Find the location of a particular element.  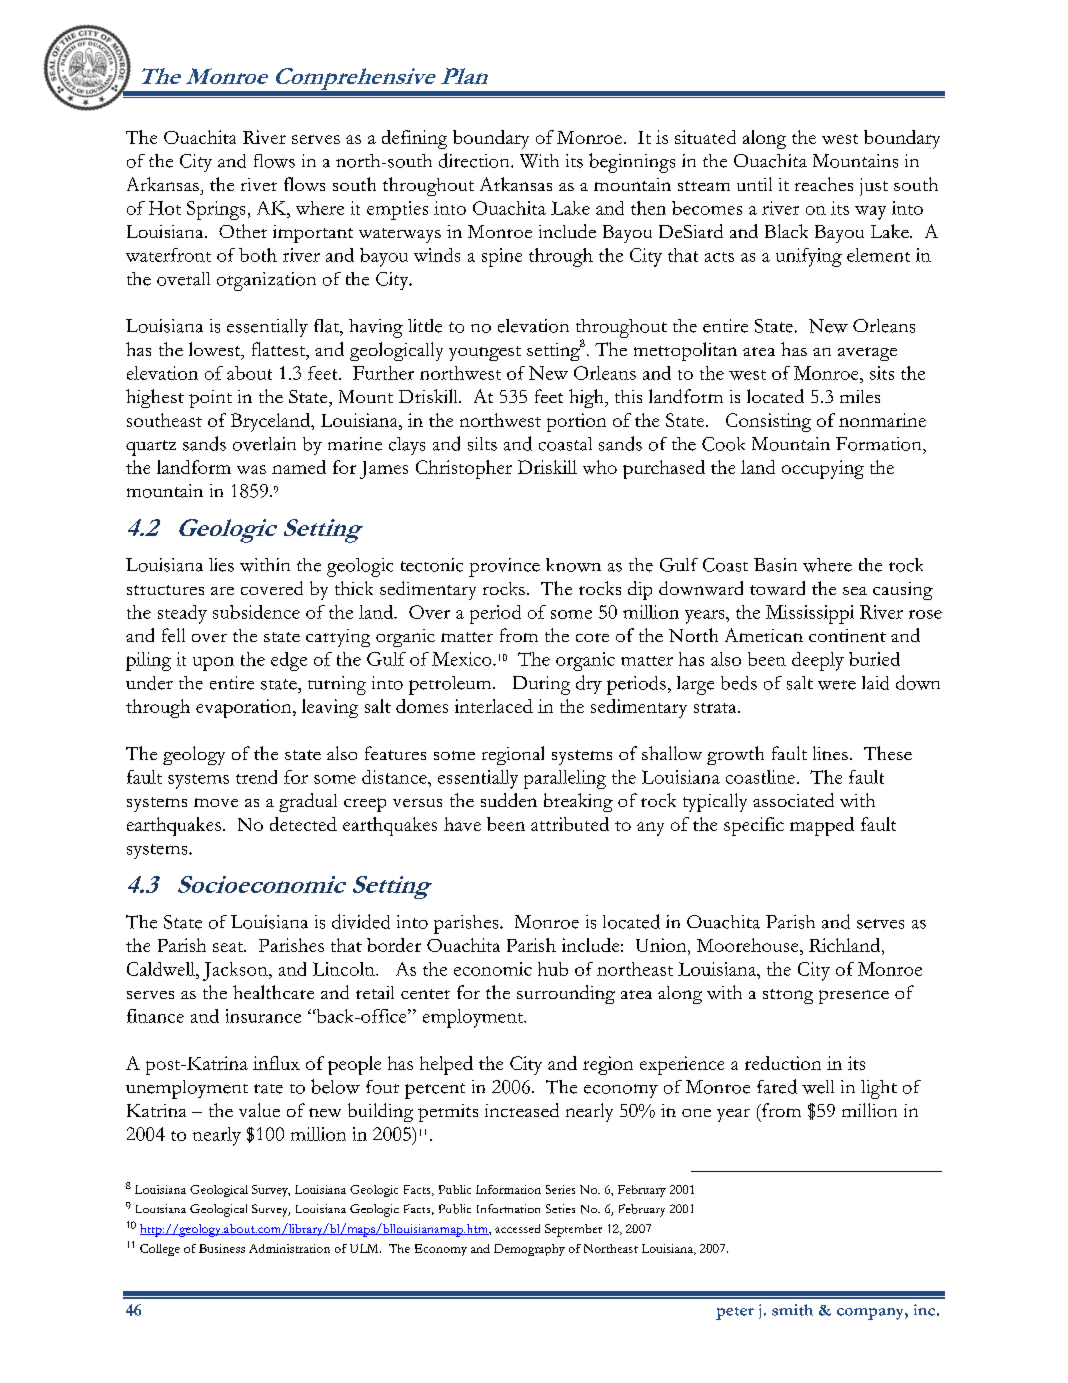

surrounding is located at coordinates (566, 994).
